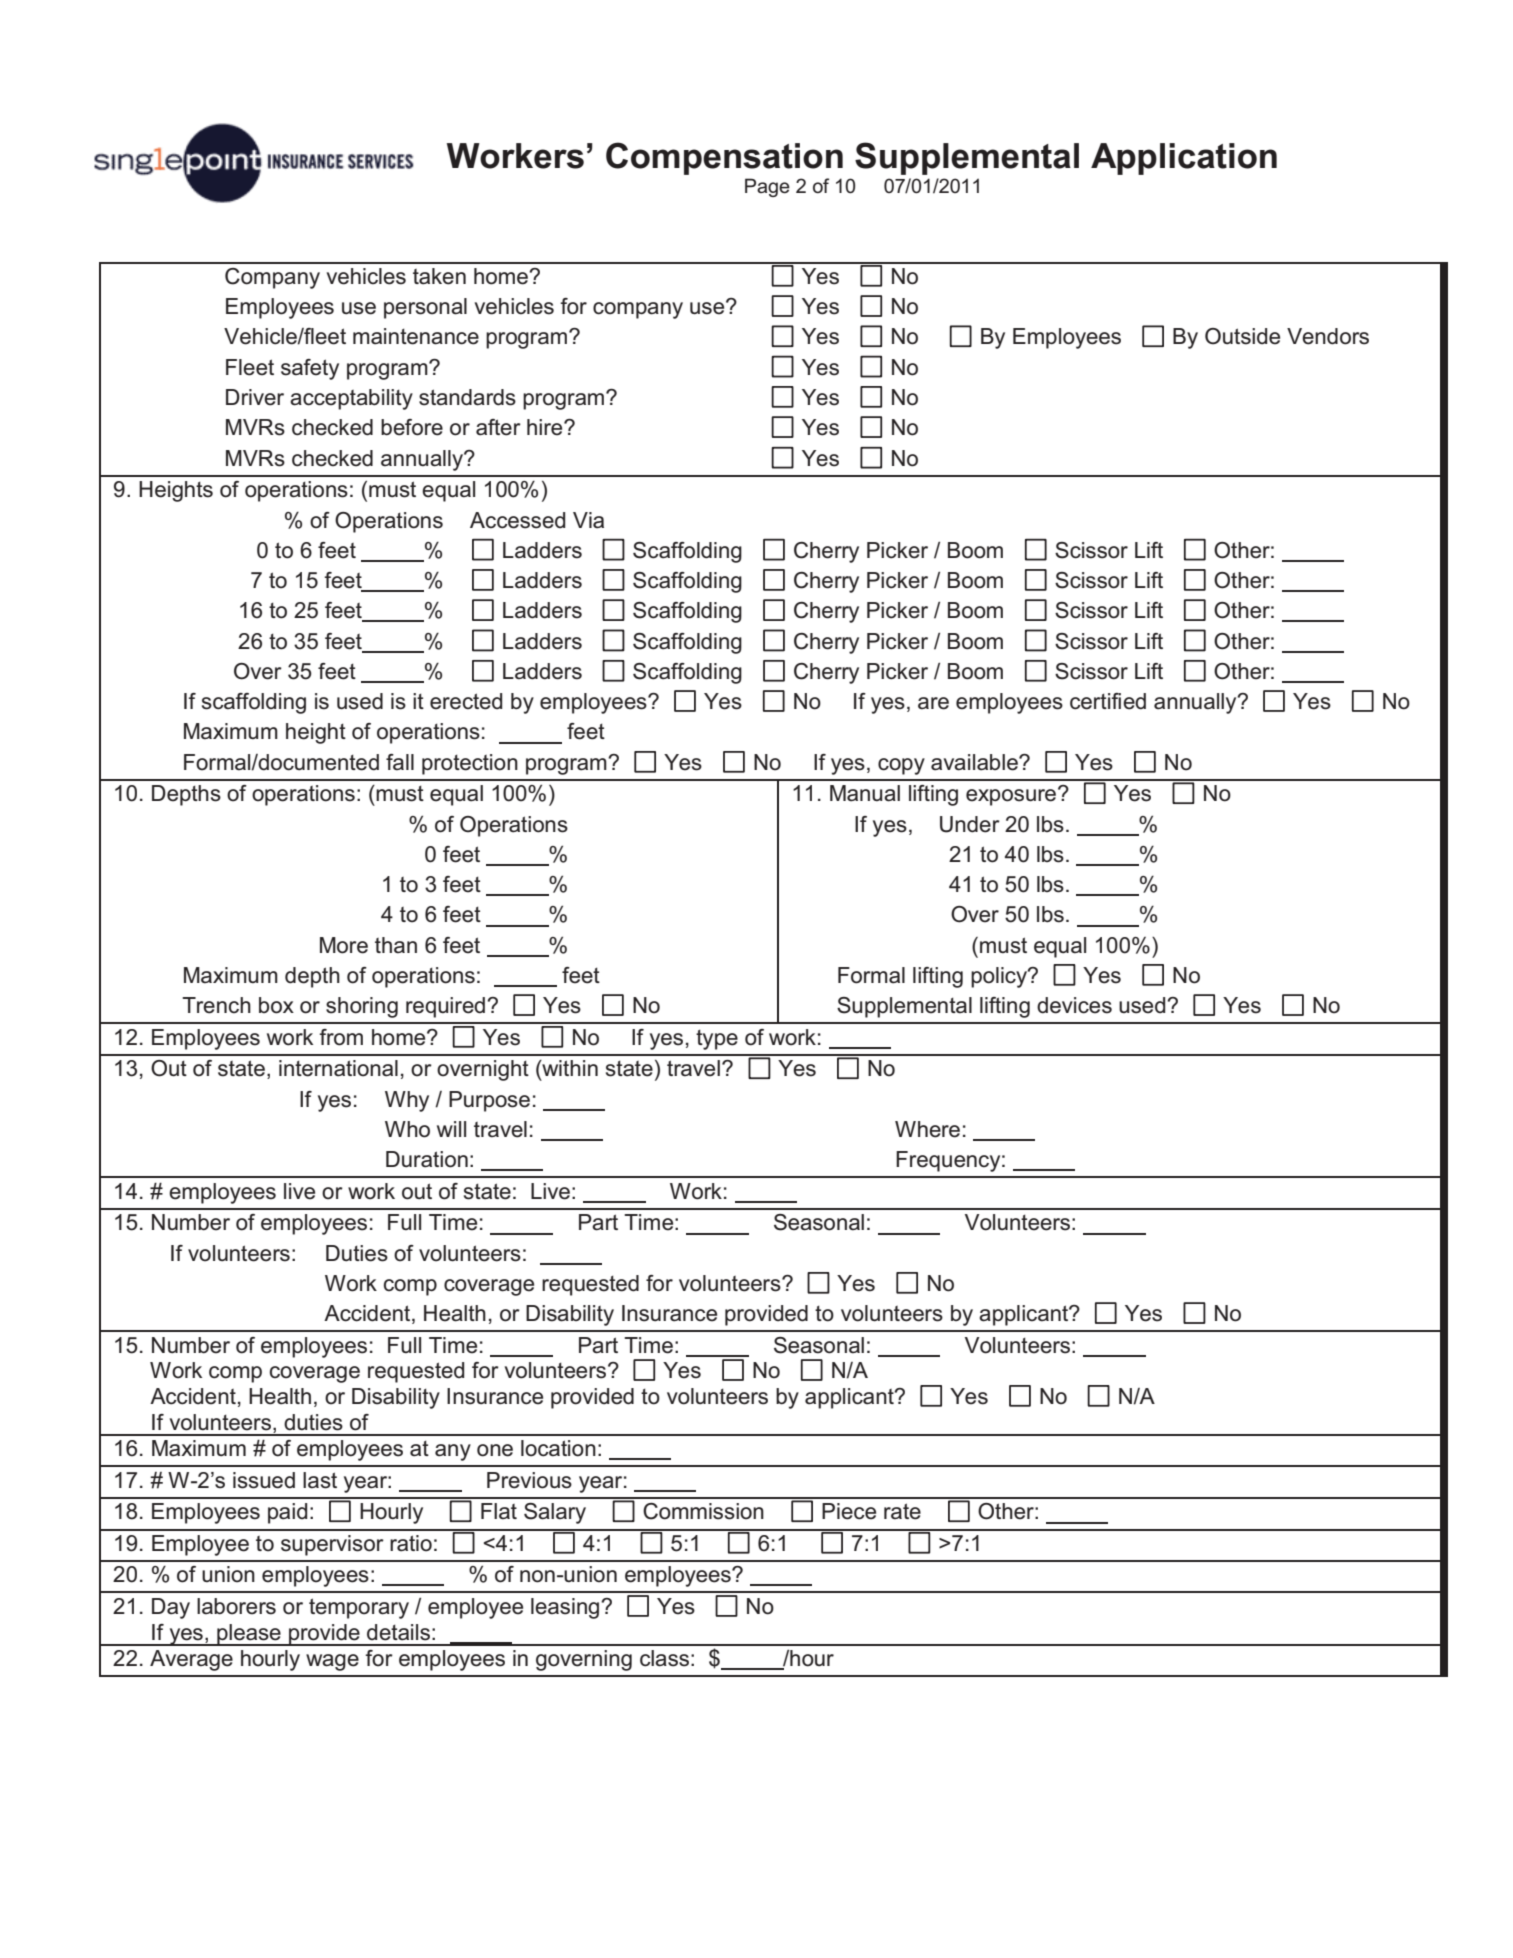 This document has width=1513, height=1958. Describe the element at coordinates (933, 703) in the document. I see `are` at that location.
